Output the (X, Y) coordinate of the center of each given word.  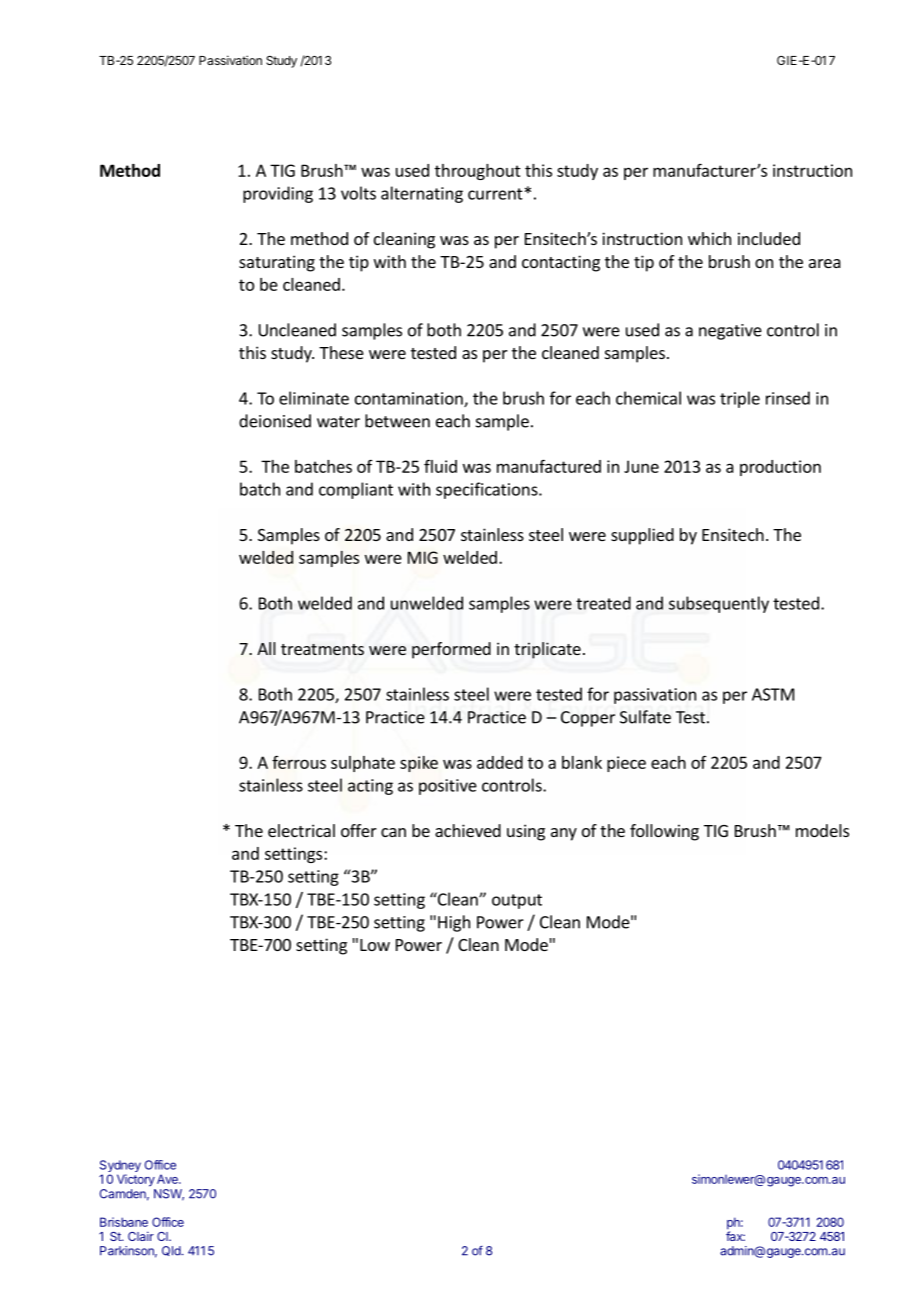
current (495, 194)
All (266, 648)
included (769, 238)
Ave (168, 1179)
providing (278, 194)
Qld (171, 1251)
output (517, 901)
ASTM (773, 694)
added (500, 762)
